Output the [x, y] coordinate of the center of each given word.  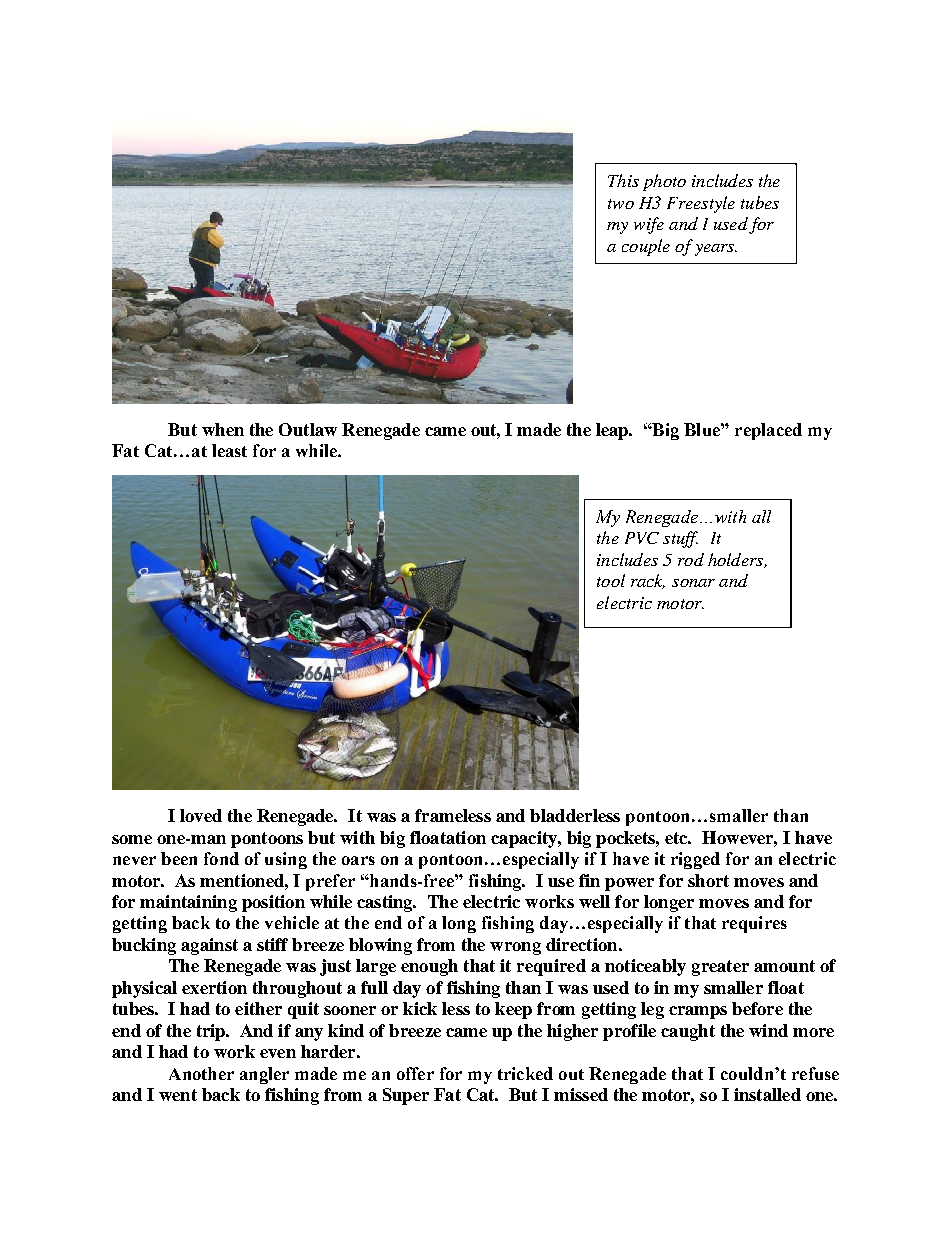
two [621, 204]
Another [201, 1073]
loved [201, 815]
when [223, 429]
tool [611, 580]
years [716, 250]
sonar [693, 583]
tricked [525, 1073]
